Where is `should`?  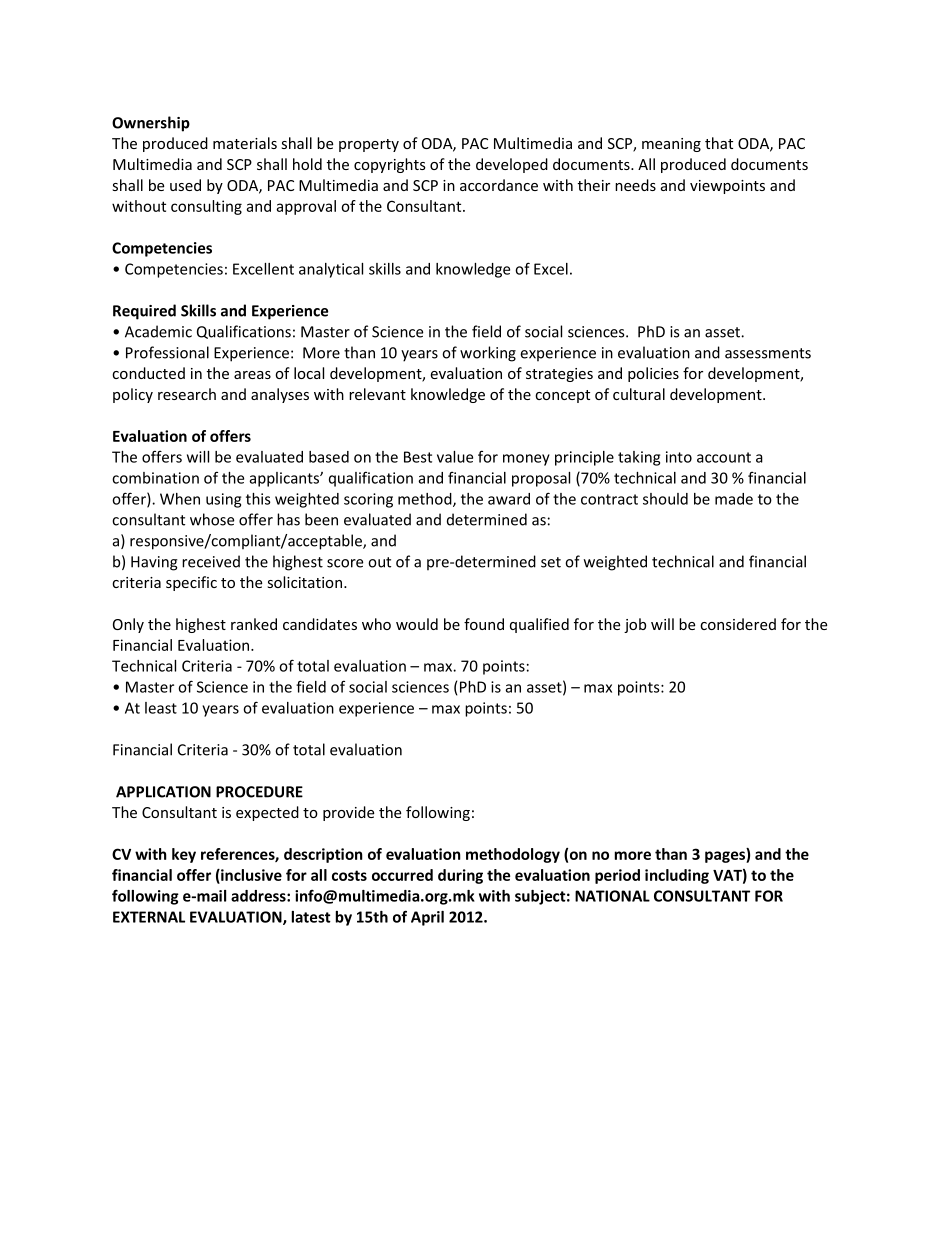 should is located at coordinates (665, 499).
